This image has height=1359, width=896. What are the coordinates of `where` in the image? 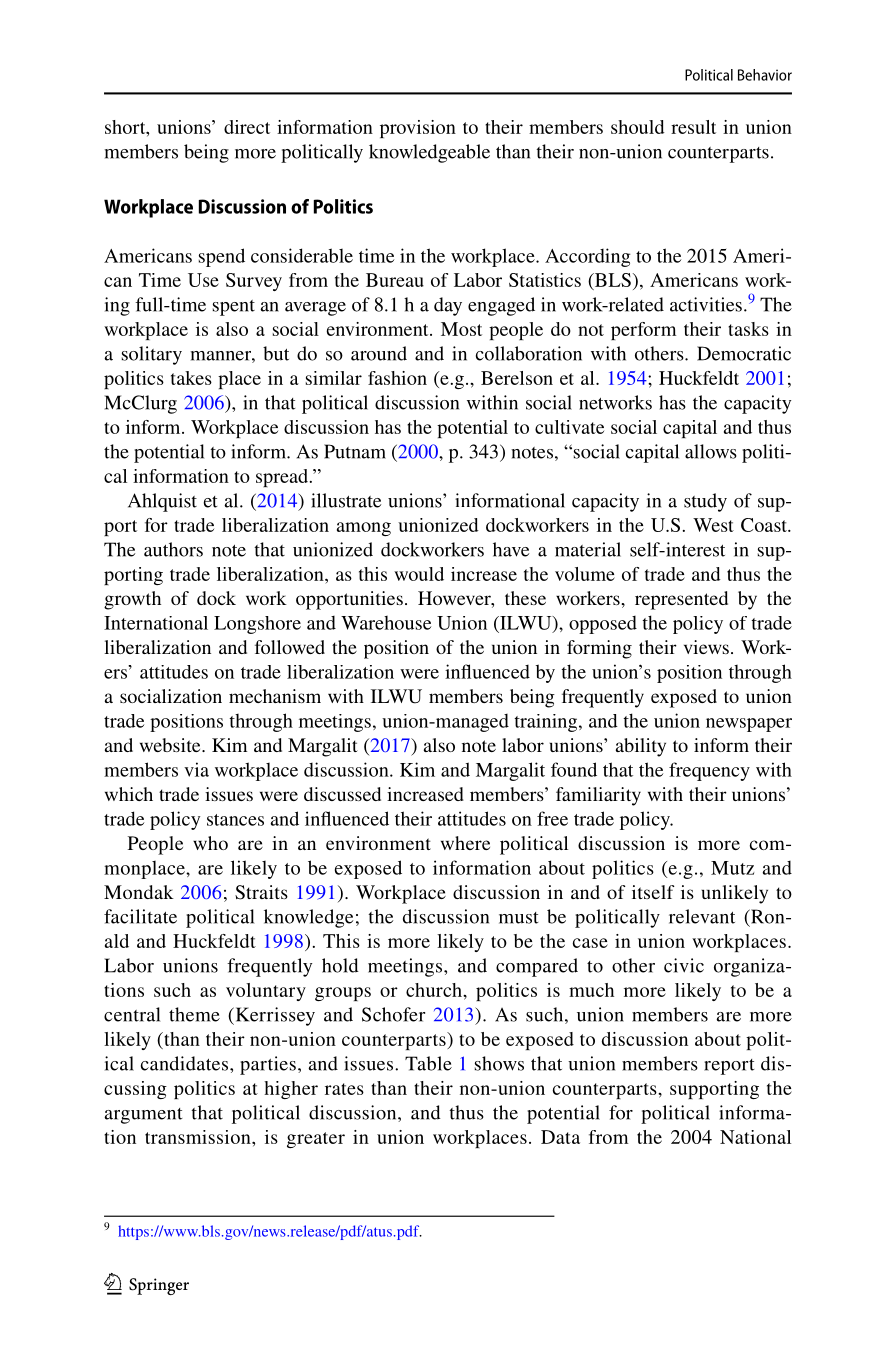 It's located at (465, 843).
